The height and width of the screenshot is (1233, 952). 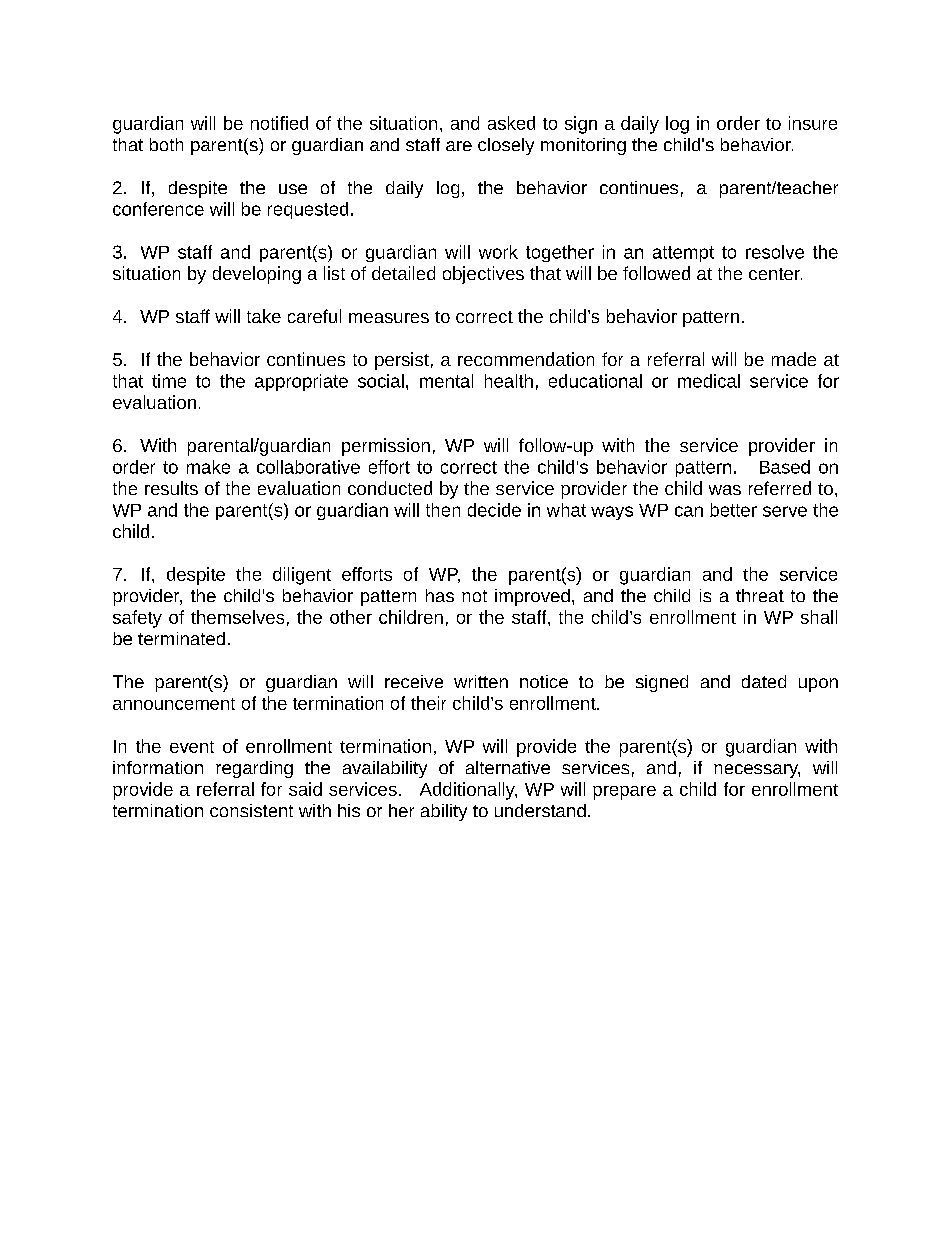 What do you see at coordinates (725, 490) in the screenshot?
I see `was` at bounding box center [725, 490].
